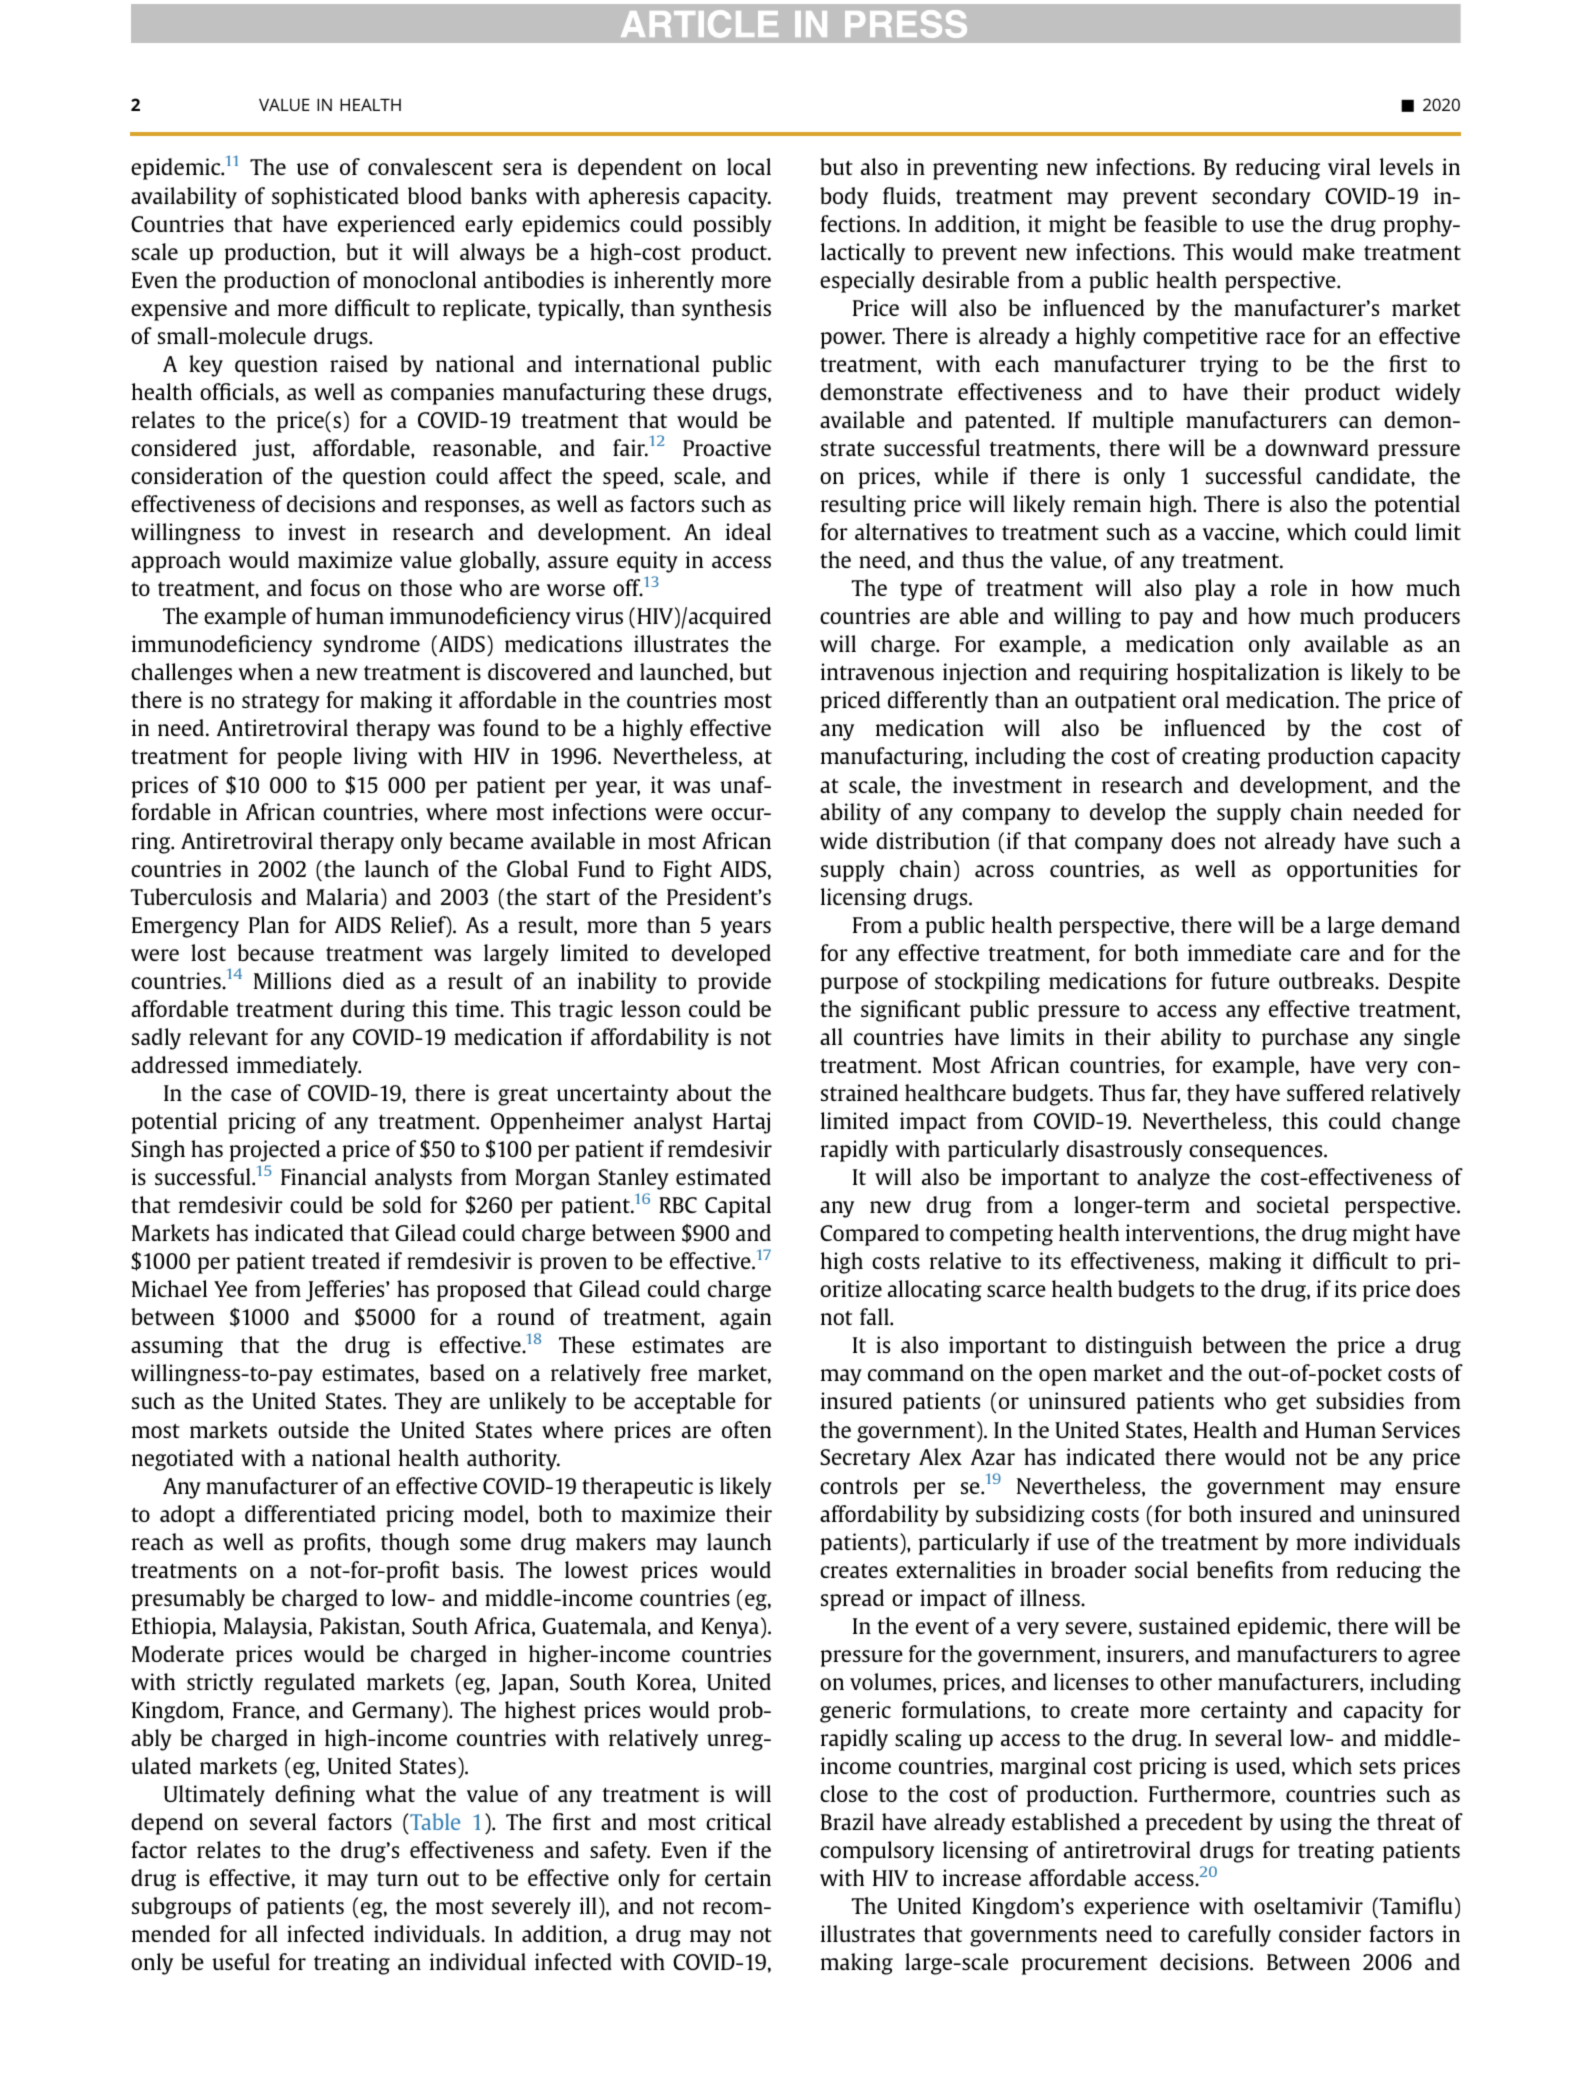 This document has height=2099, width=1592. Describe the element at coordinates (1261, 198) in the document. I see `secondary` at that location.
